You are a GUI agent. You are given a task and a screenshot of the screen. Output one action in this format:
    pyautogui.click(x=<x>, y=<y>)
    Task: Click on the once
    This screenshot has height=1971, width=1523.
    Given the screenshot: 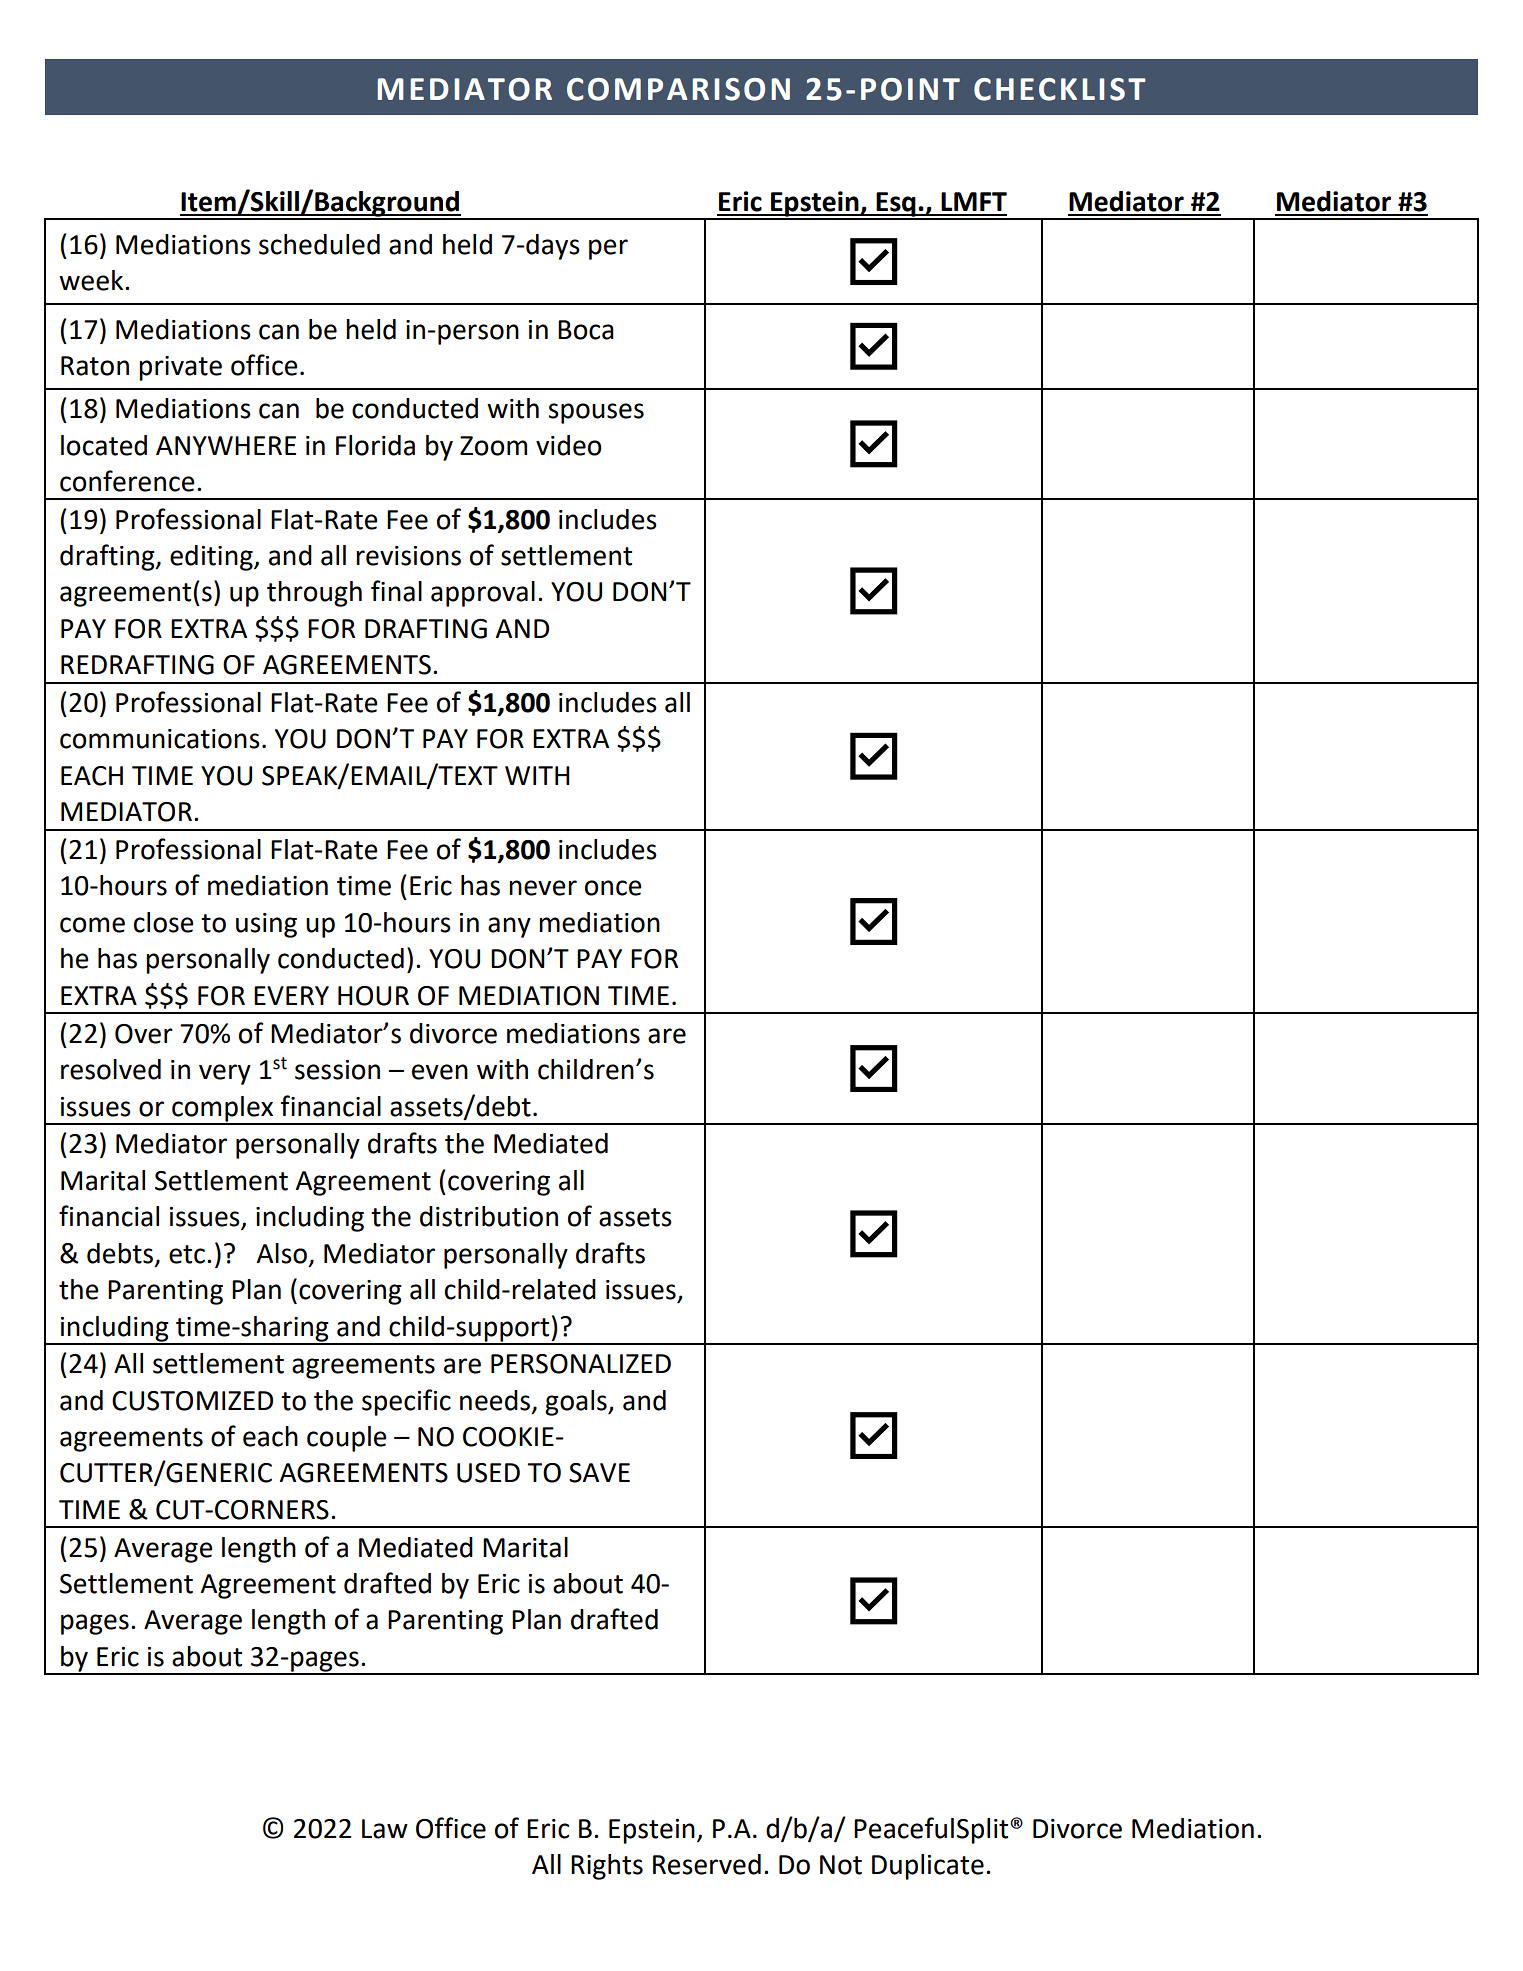 What is the action you would take?
    pyautogui.click(x=613, y=888)
